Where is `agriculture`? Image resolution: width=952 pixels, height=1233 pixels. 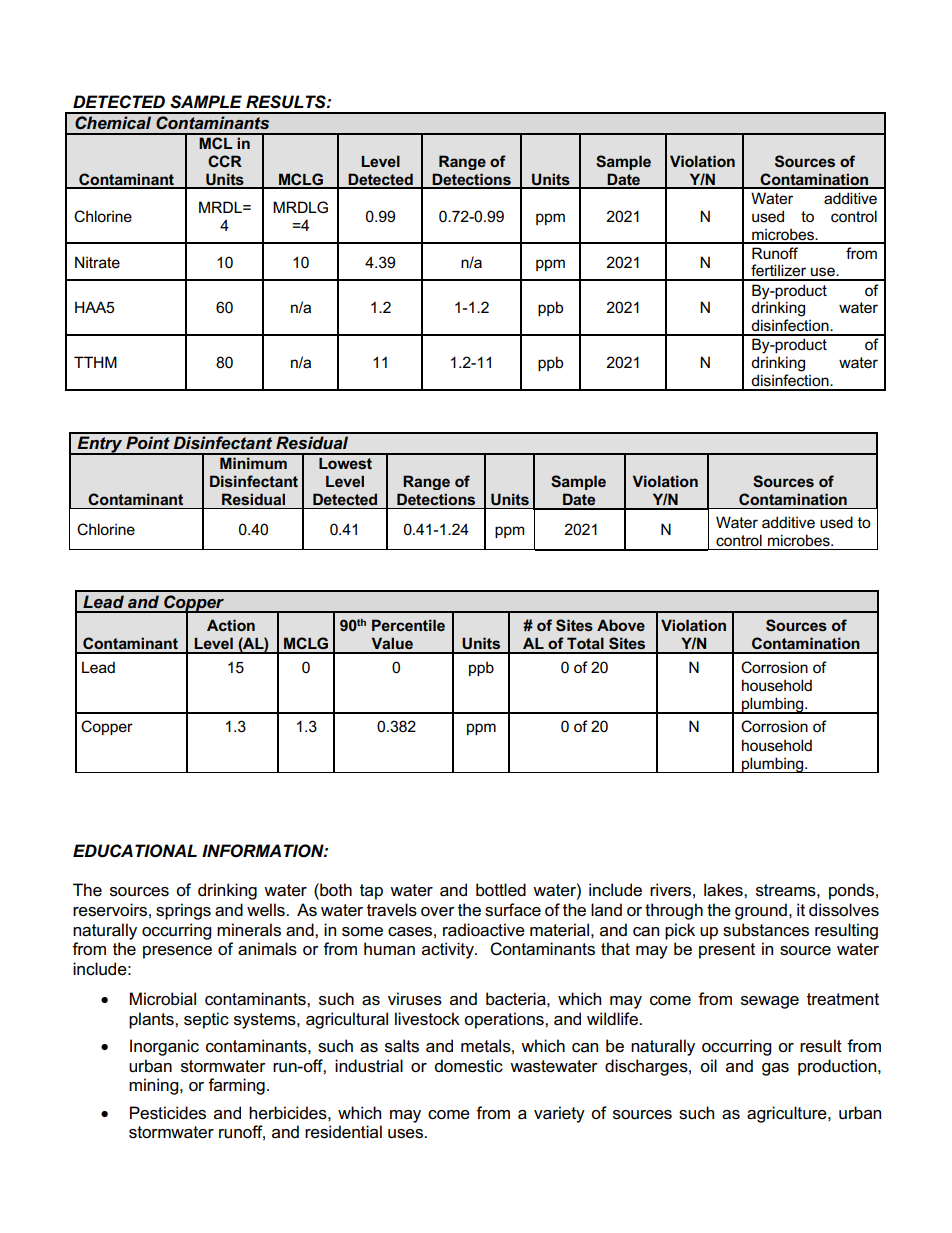 agriculture is located at coordinates (788, 1114).
